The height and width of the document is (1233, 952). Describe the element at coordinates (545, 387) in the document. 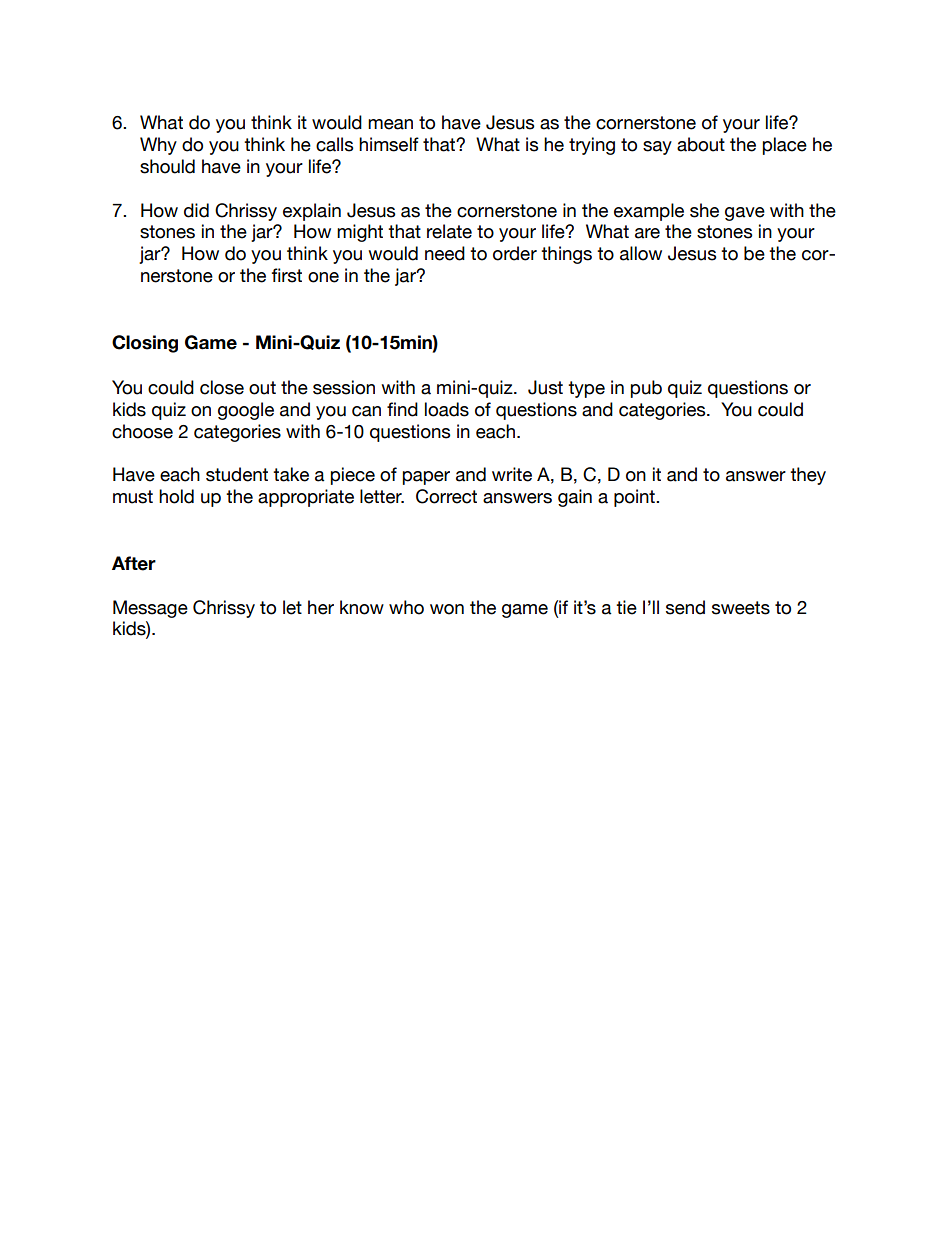

I see `Just` at that location.
